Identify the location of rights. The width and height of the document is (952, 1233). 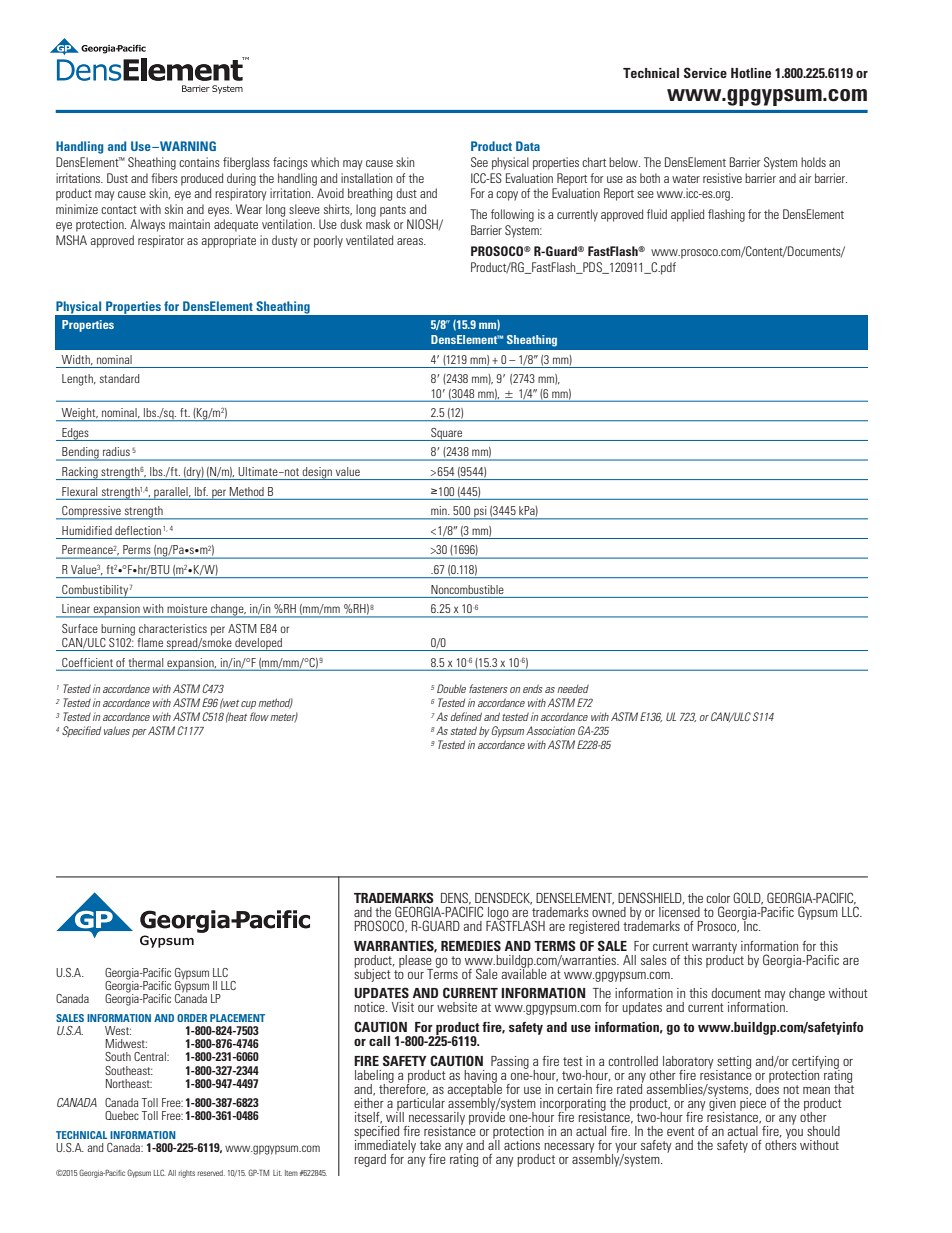
(186, 1174).
